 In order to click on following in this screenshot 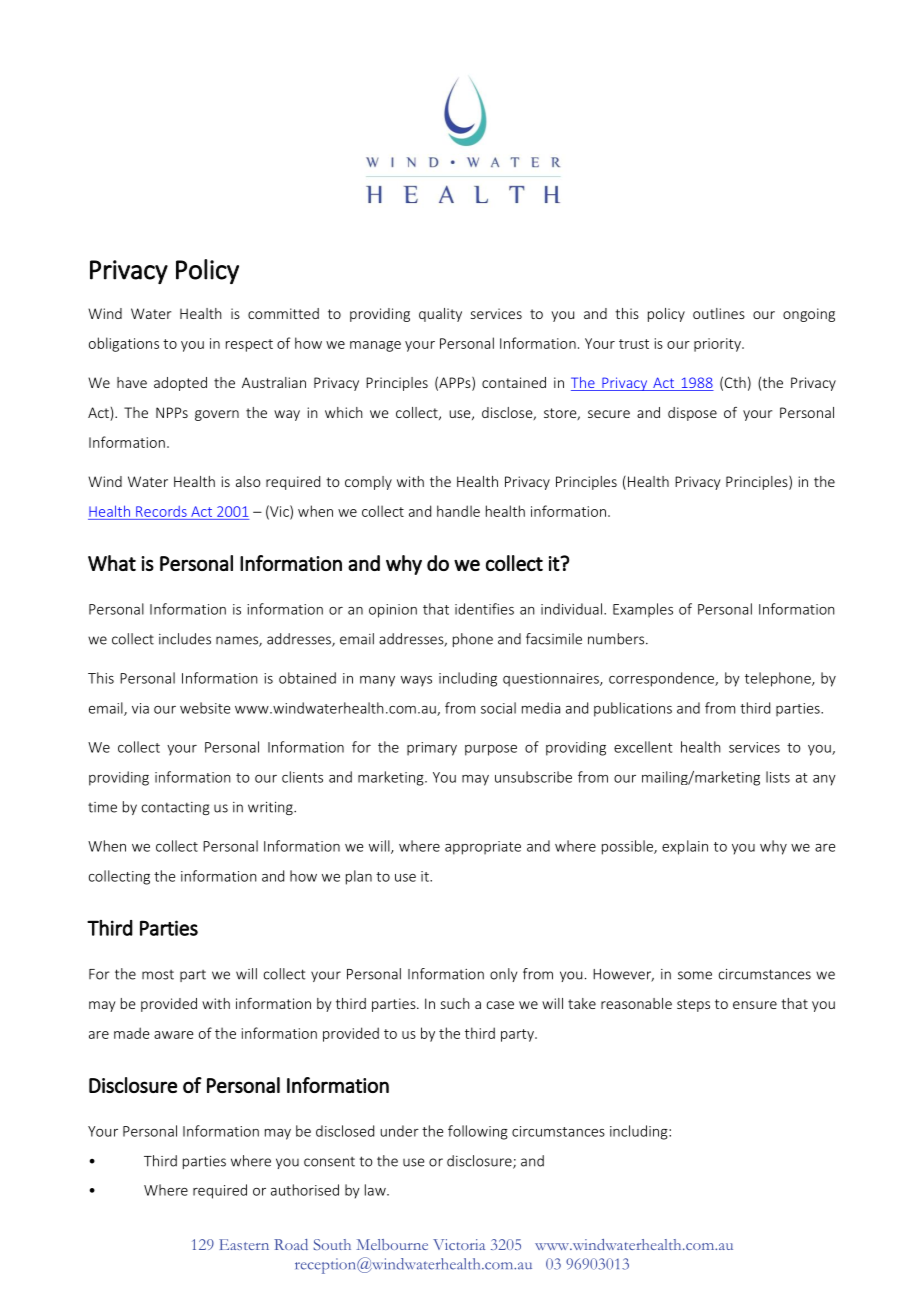, I will do `click(478, 1132)`.
